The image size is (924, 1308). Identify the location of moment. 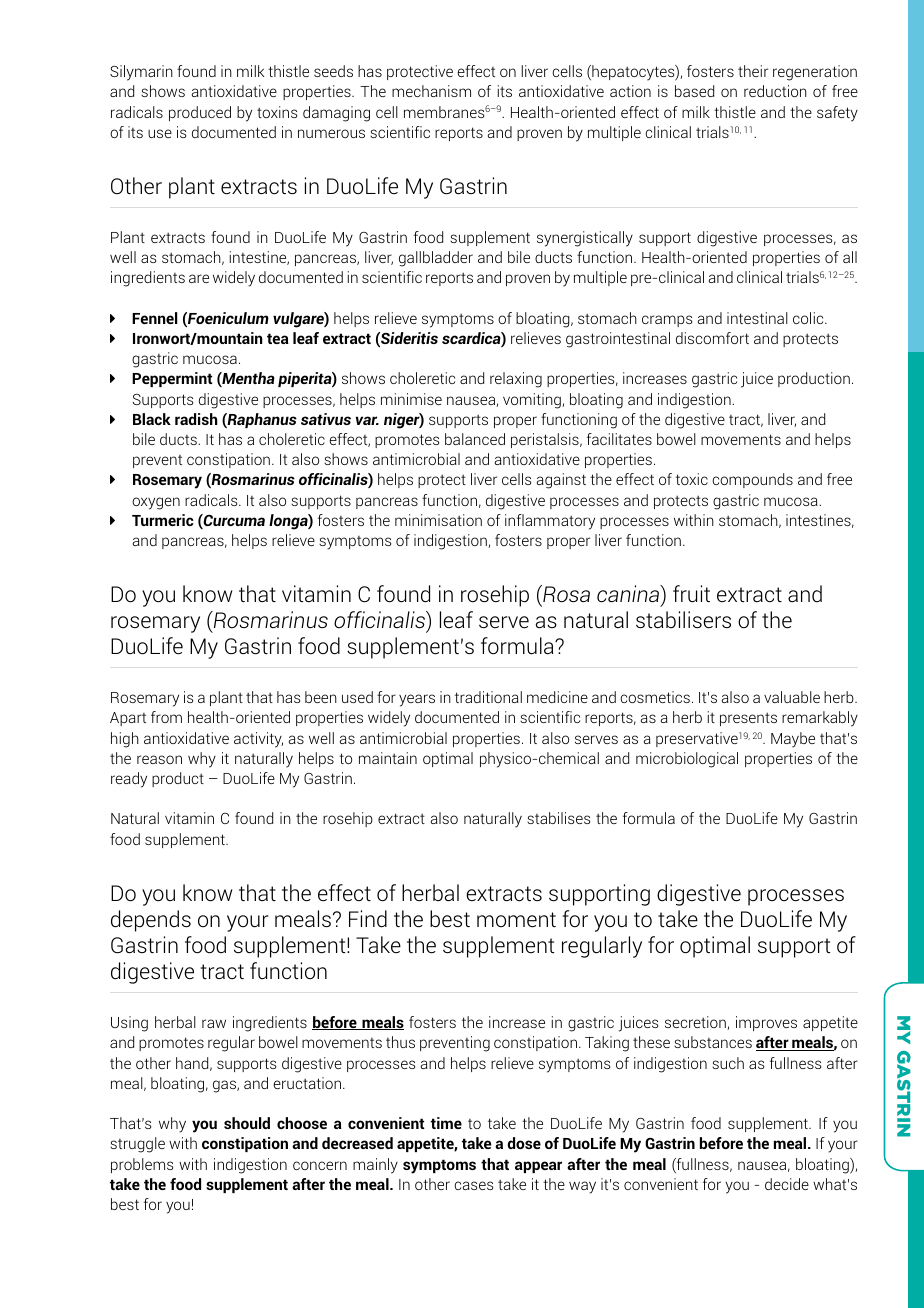
(516, 920).
